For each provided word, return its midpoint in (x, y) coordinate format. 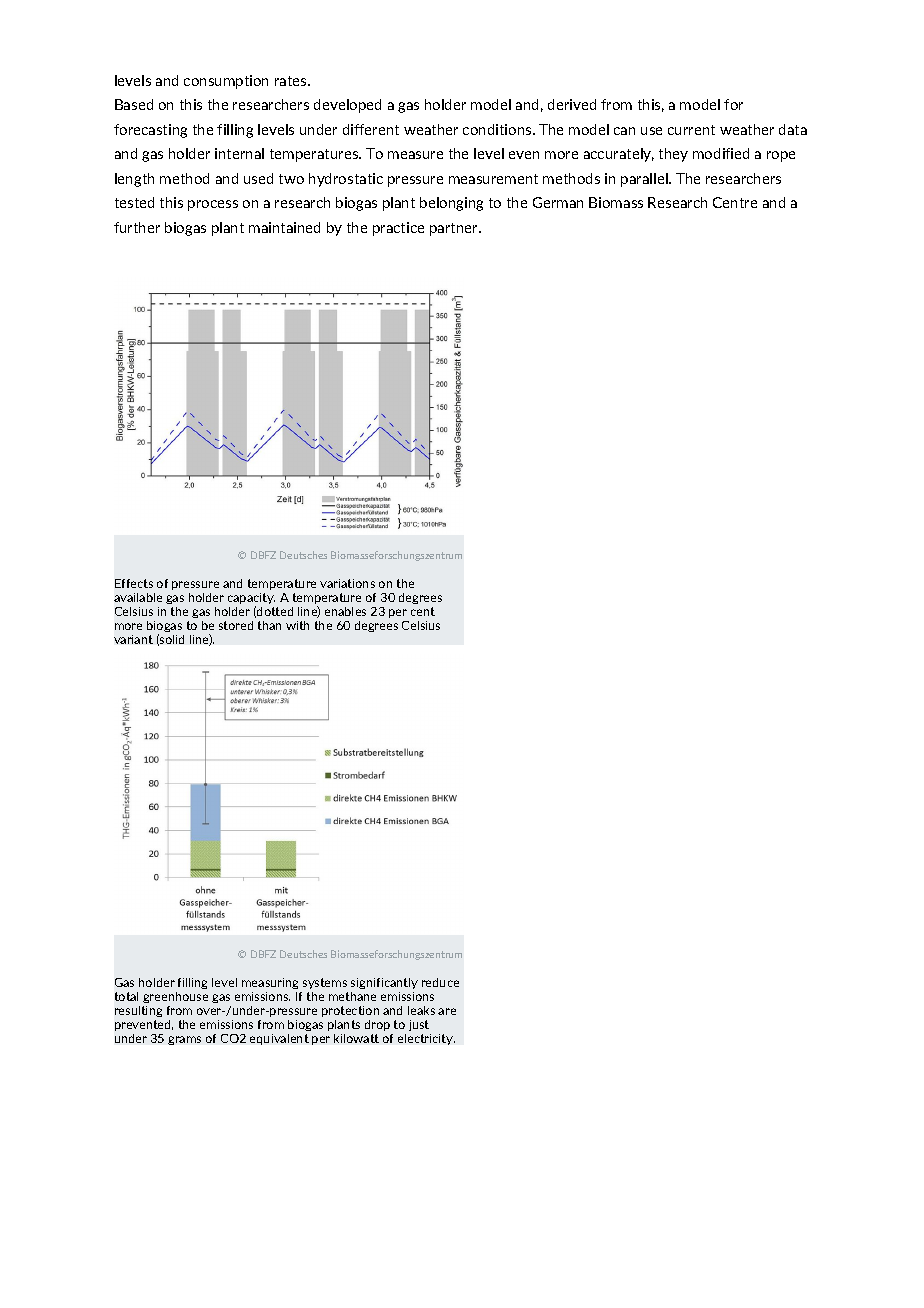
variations (347, 583)
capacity (251, 600)
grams (184, 1040)
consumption (226, 82)
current (691, 130)
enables (345, 611)
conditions (498, 129)
